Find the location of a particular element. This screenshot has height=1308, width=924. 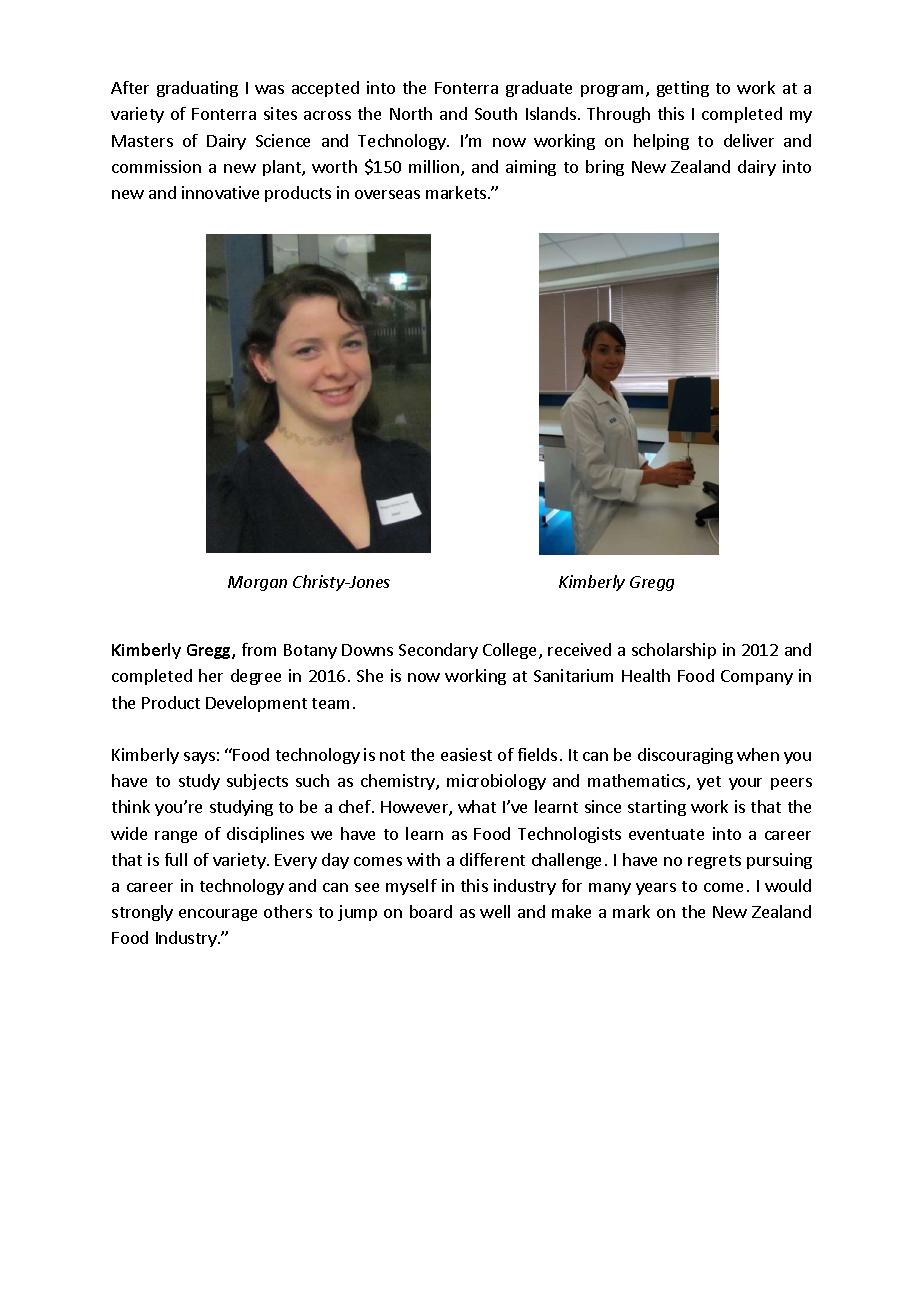

scholarship is located at coordinates (674, 651).
